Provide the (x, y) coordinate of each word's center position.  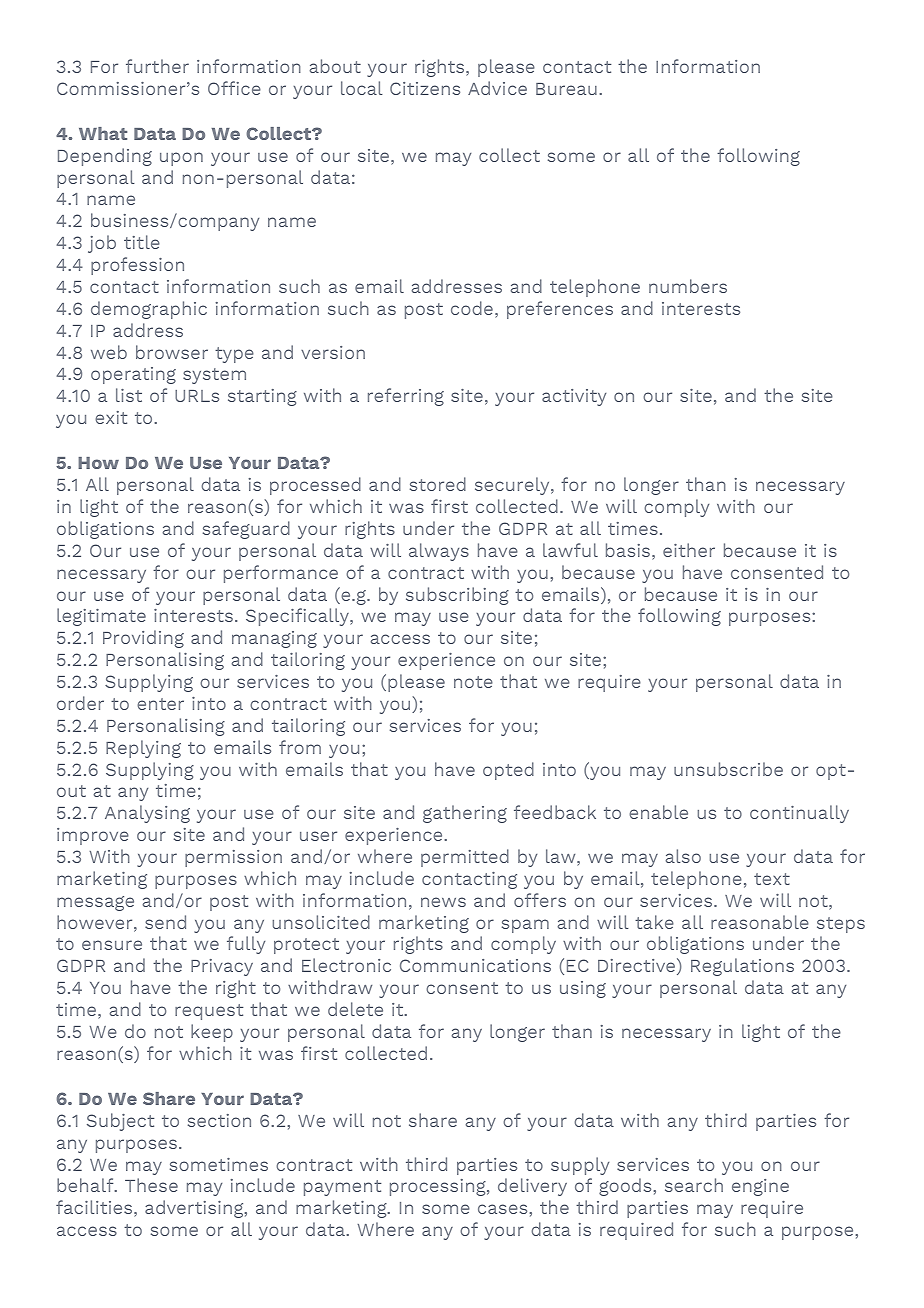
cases (502, 1209)
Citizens (425, 88)
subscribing (457, 596)
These (151, 1185)
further (157, 66)
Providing (143, 639)
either (689, 550)
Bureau (566, 89)
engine (760, 1187)
